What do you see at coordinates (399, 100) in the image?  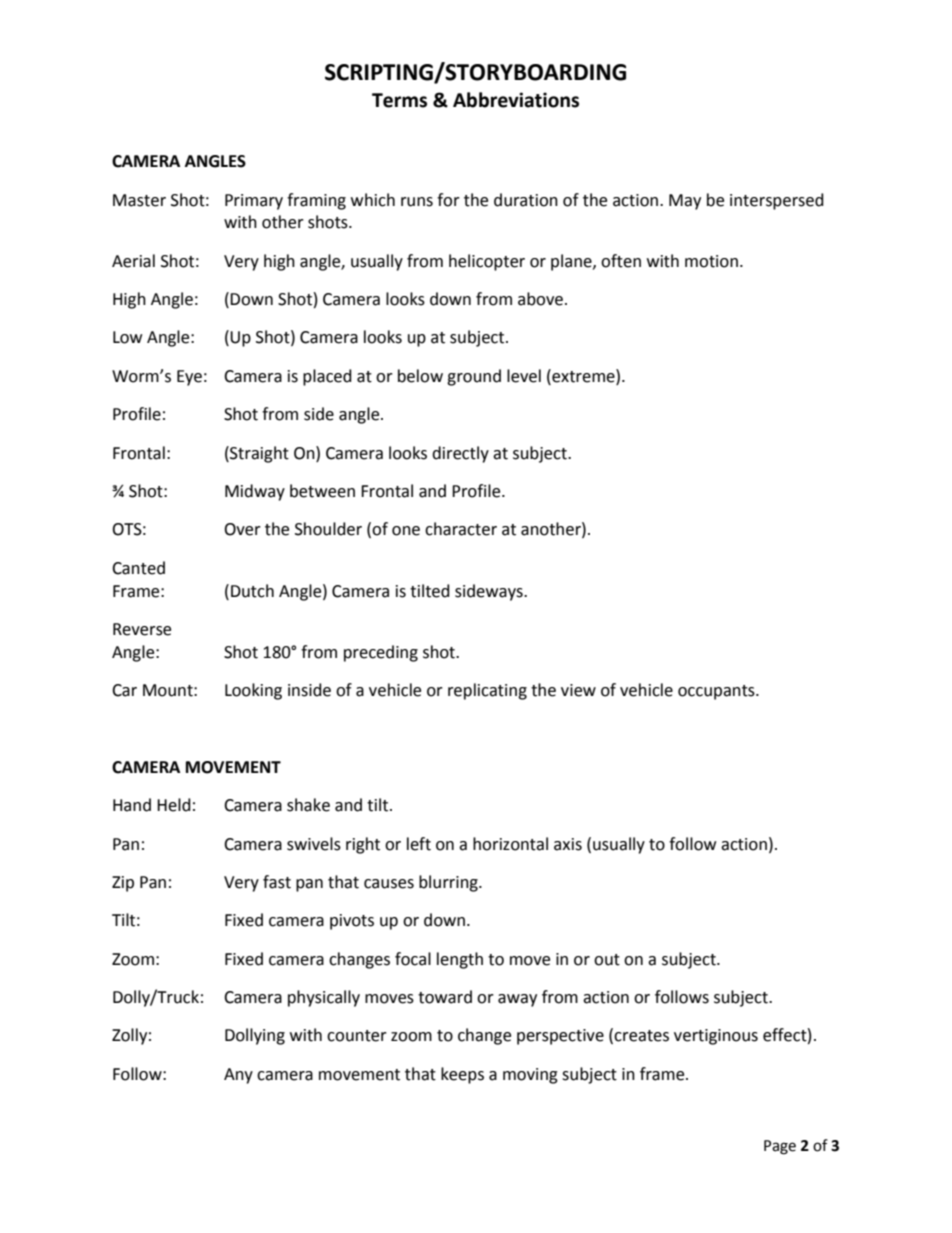 I see `Terms` at bounding box center [399, 100].
